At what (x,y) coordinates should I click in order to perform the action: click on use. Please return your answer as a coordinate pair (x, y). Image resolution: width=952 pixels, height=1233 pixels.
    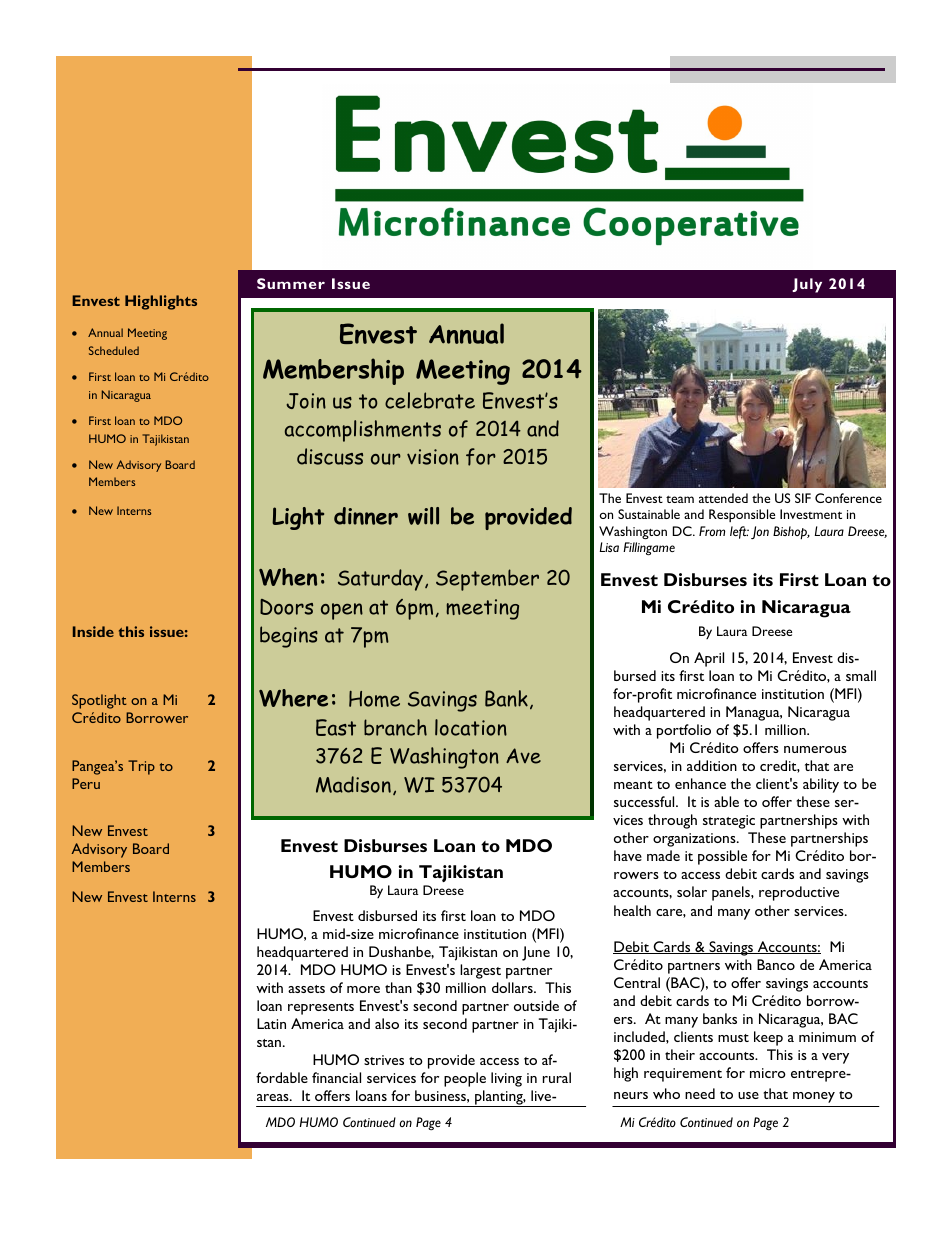
    Looking at the image, I should click on (748, 1095).
